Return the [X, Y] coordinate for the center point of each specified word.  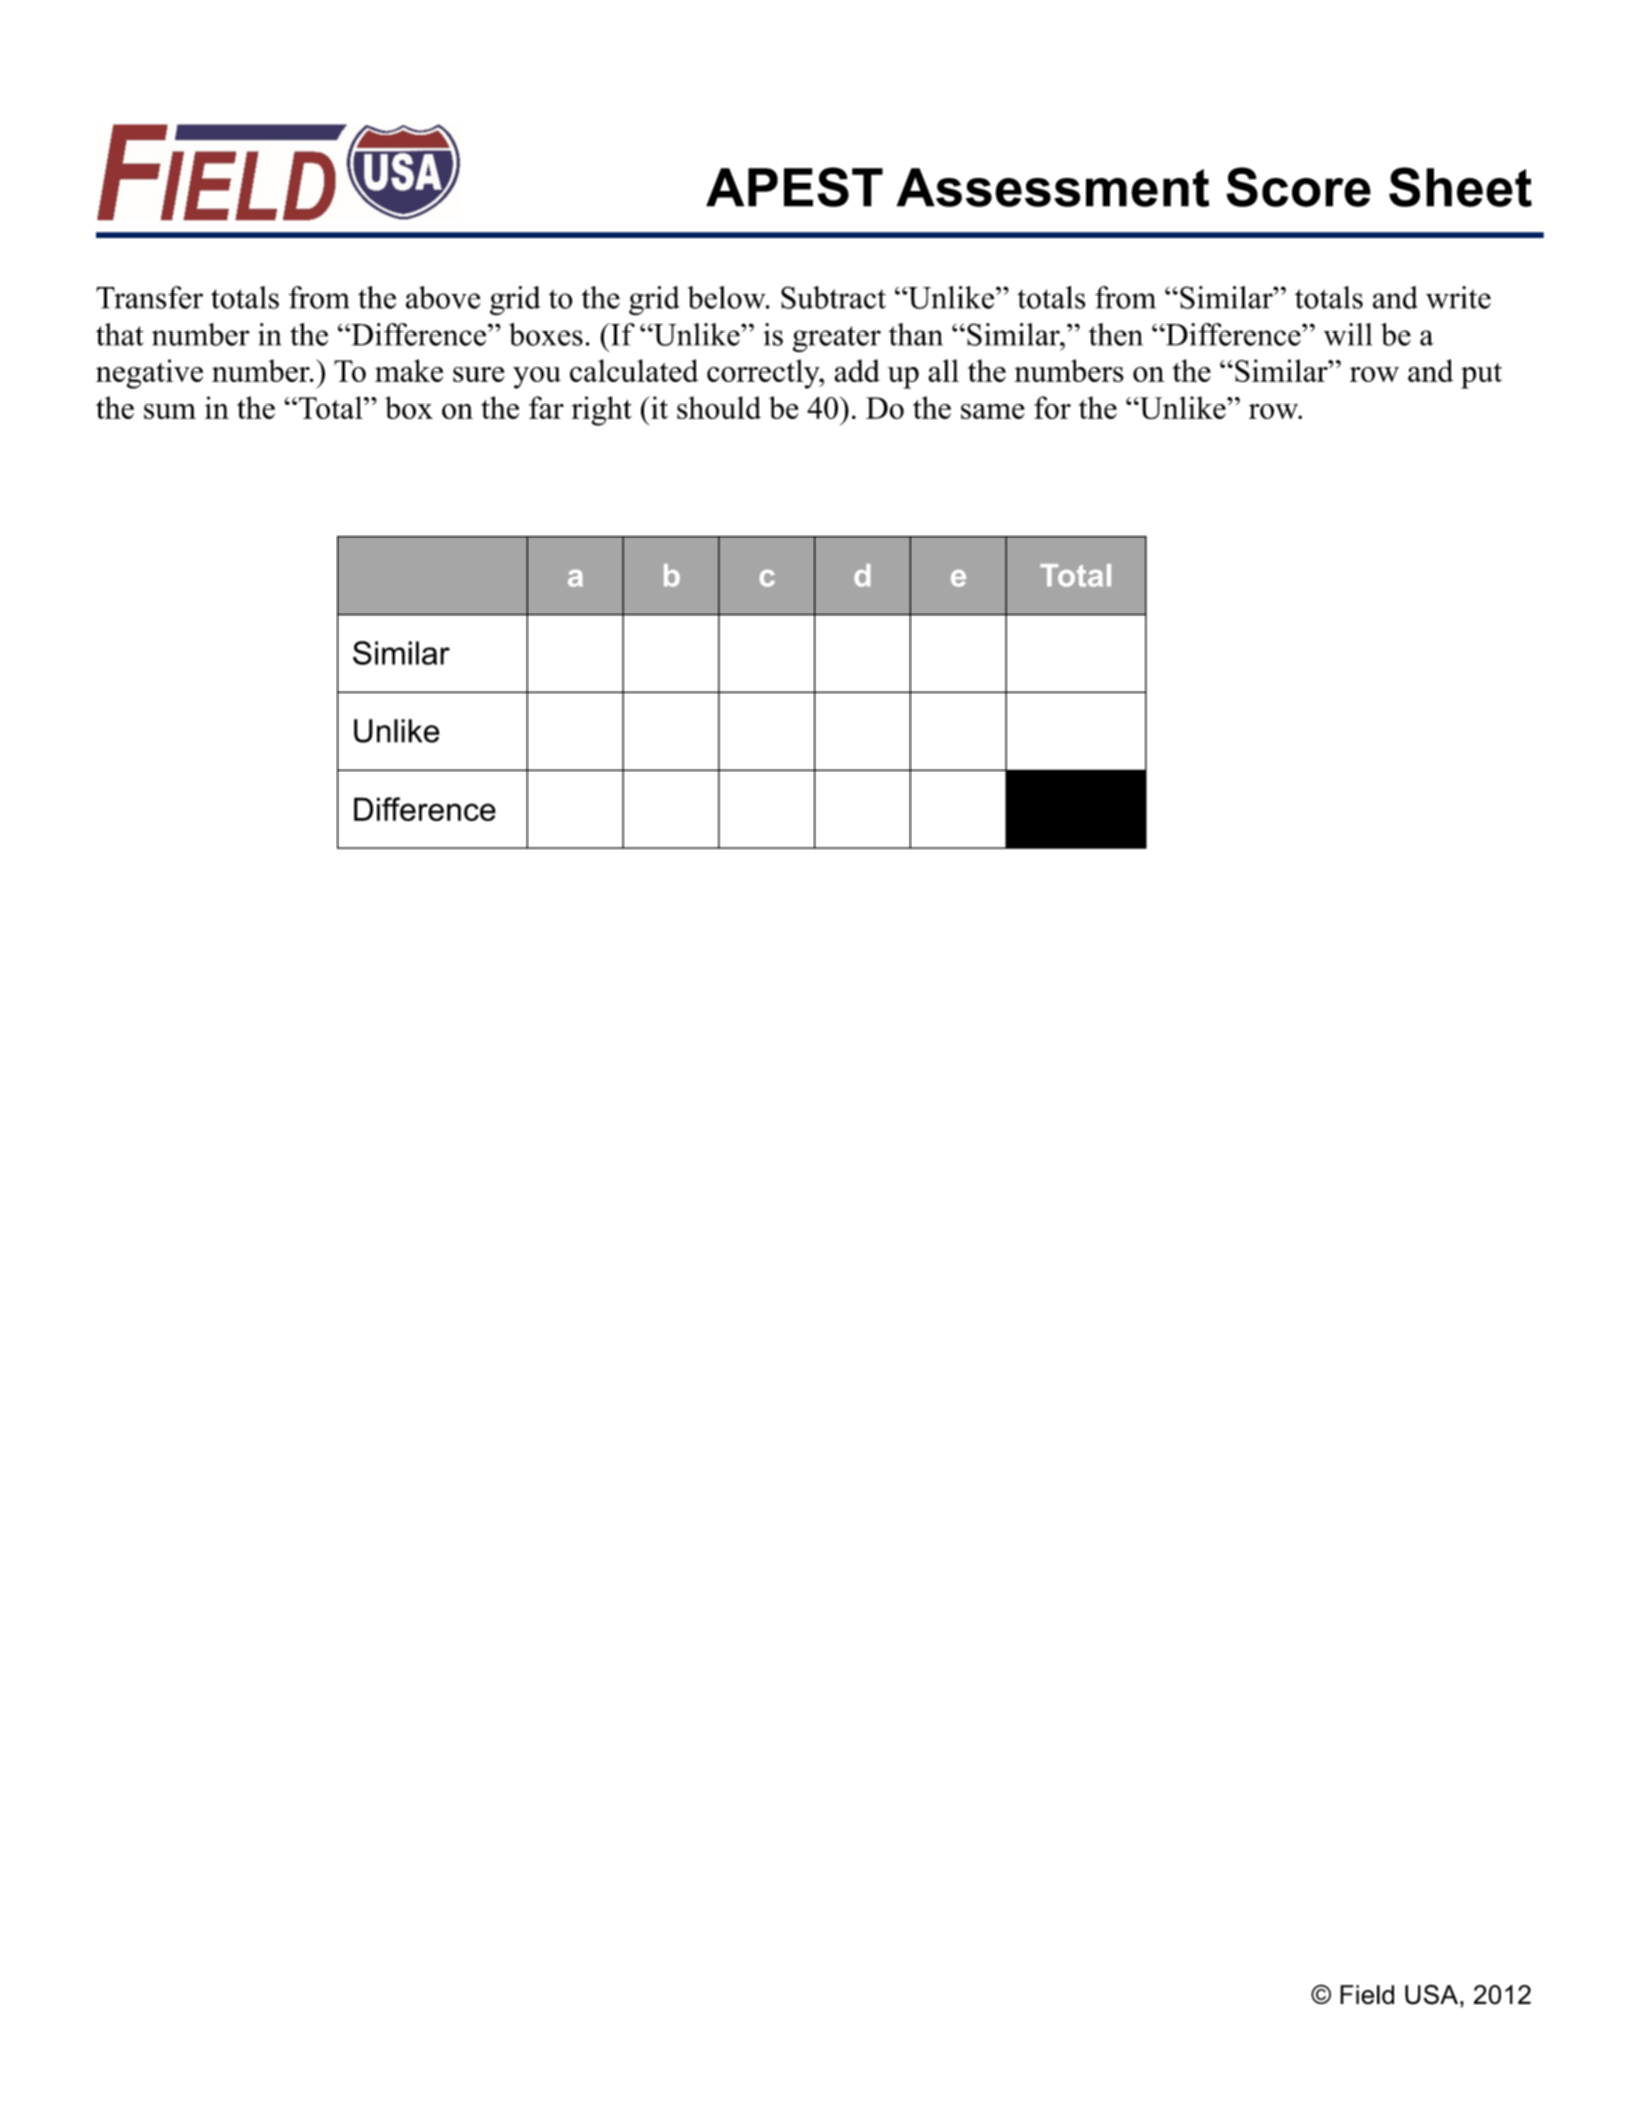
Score [1298, 187]
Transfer [149, 297]
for [1052, 407]
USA [1431, 1994]
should [719, 407]
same [993, 411]
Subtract [833, 297]
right [602, 411]
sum [170, 411]
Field [1367, 1995]
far [546, 407]
